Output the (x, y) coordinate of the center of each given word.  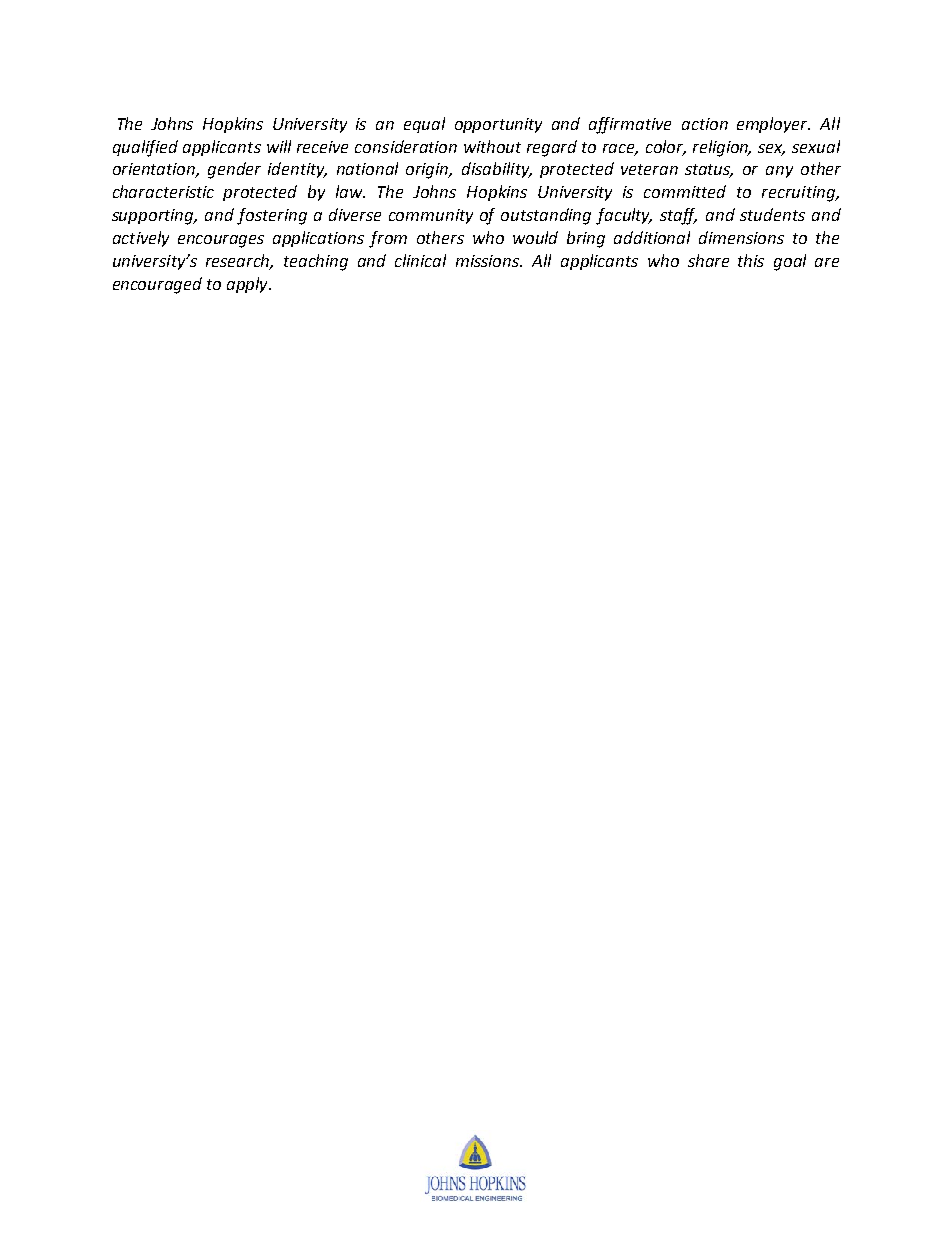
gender (234, 170)
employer (773, 125)
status (709, 171)
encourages (221, 241)
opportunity (498, 125)
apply (248, 285)
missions (489, 261)
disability (497, 170)
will (279, 146)
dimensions (741, 237)
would (535, 237)
